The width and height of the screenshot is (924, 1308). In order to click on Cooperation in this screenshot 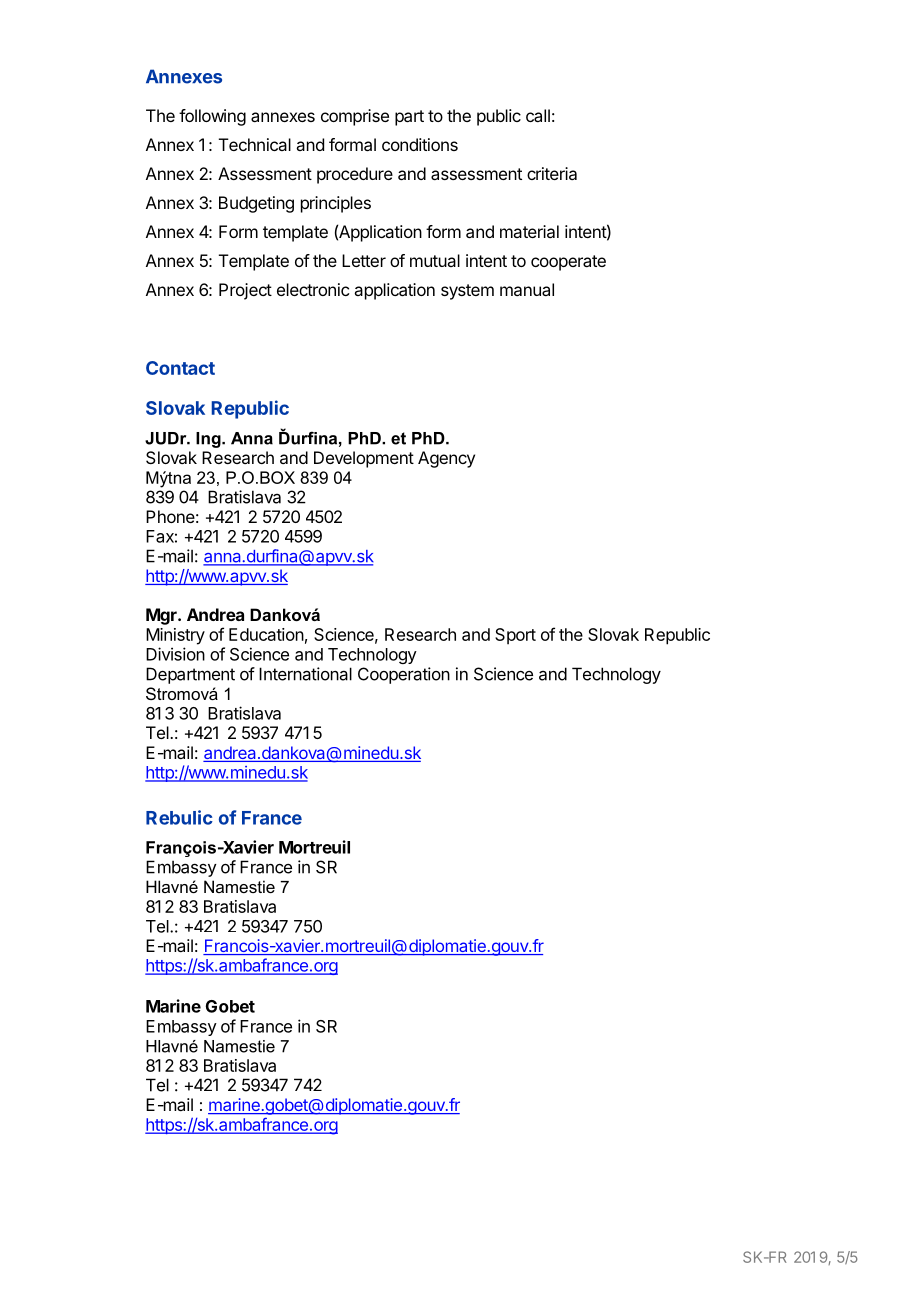, I will do `click(404, 675)`.
